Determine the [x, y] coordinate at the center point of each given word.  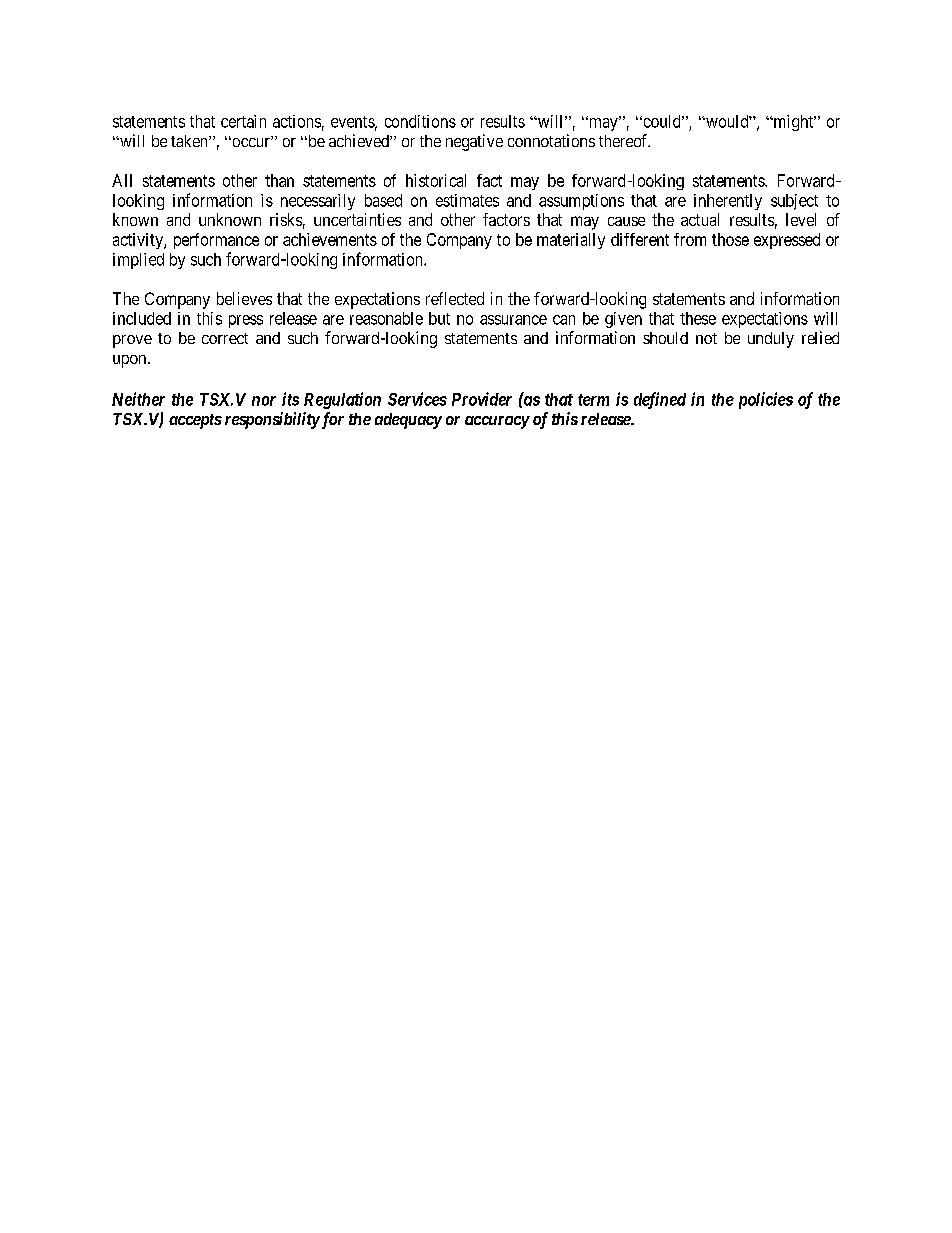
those [730, 239]
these [698, 318]
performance [216, 241]
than [279, 180]
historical [436, 180]
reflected [455, 298]
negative [474, 142]
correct [225, 338]
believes [244, 298]
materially [571, 241]
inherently [728, 202]
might [793, 123]
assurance [513, 320]
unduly [771, 340]
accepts [195, 421]
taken [190, 141]
